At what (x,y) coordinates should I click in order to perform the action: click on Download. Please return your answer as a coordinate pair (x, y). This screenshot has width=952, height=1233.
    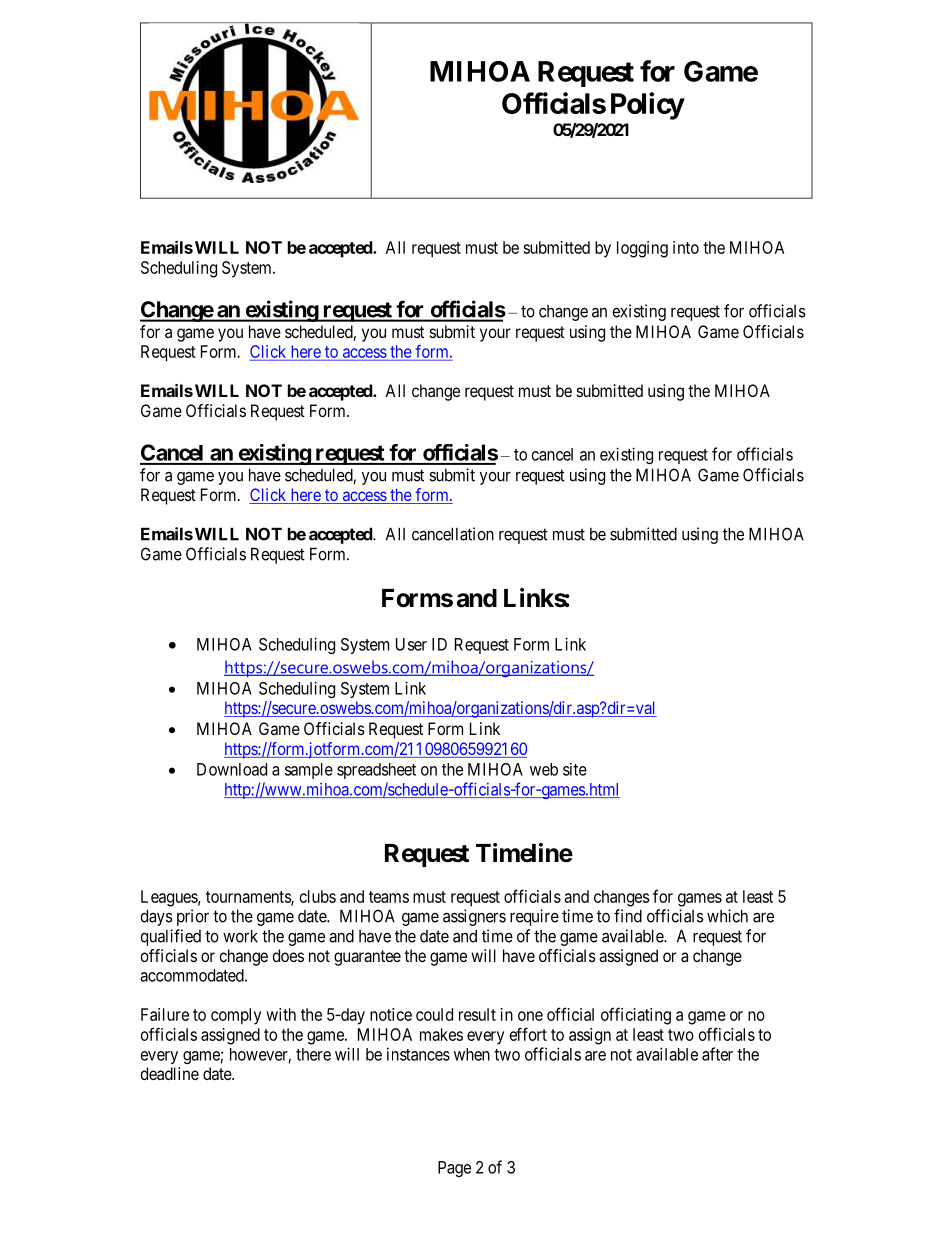
    Looking at the image, I should click on (232, 769).
